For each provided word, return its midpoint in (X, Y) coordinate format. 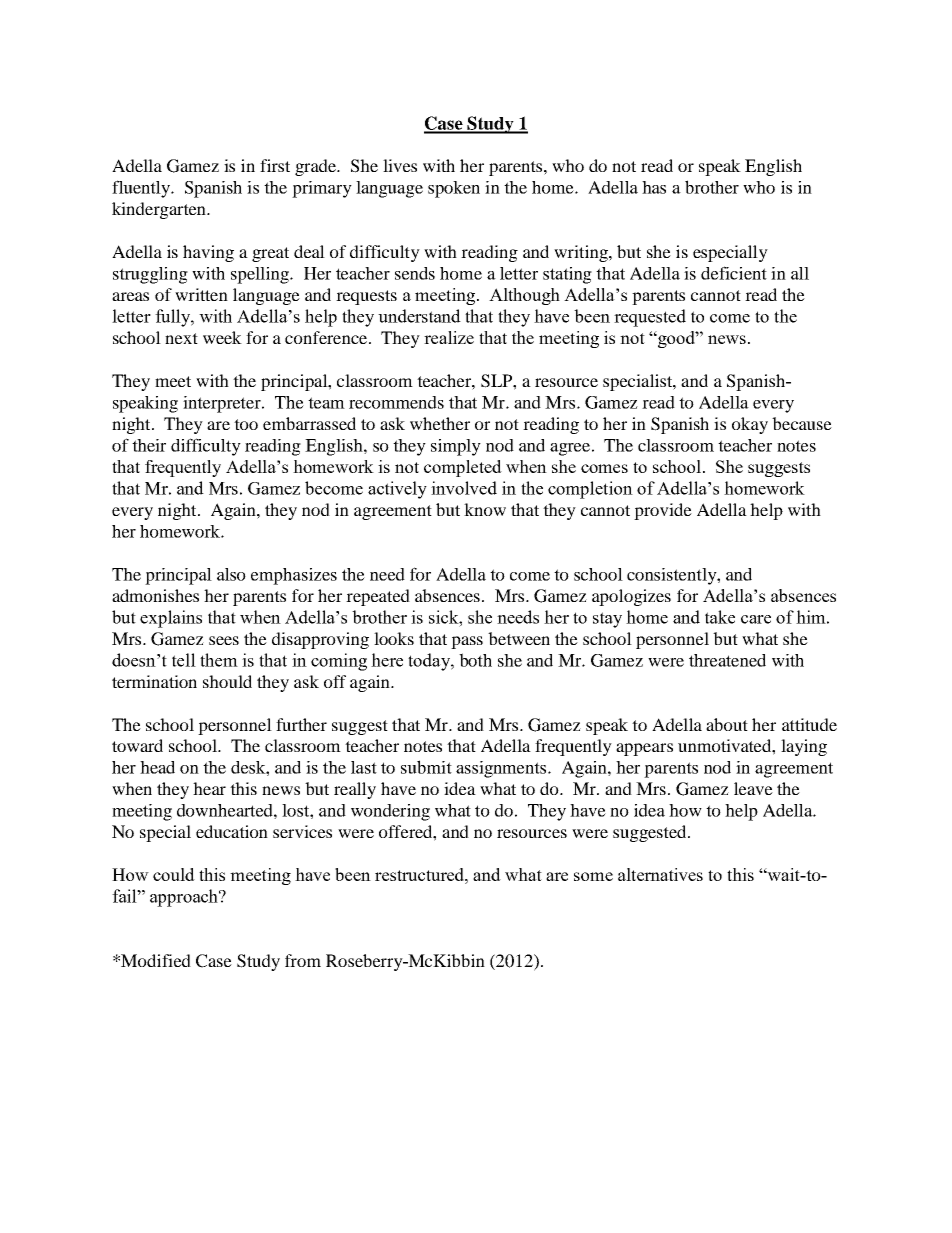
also (231, 574)
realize (449, 337)
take (720, 617)
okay (750, 425)
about (727, 724)
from (303, 960)
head (157, 767)
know (485, 509)
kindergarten (160, 210)
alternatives (660, 874)
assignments (502, 769)
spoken (454, 189)
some (593, 876)
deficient (734, 273)
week (222, 337)
